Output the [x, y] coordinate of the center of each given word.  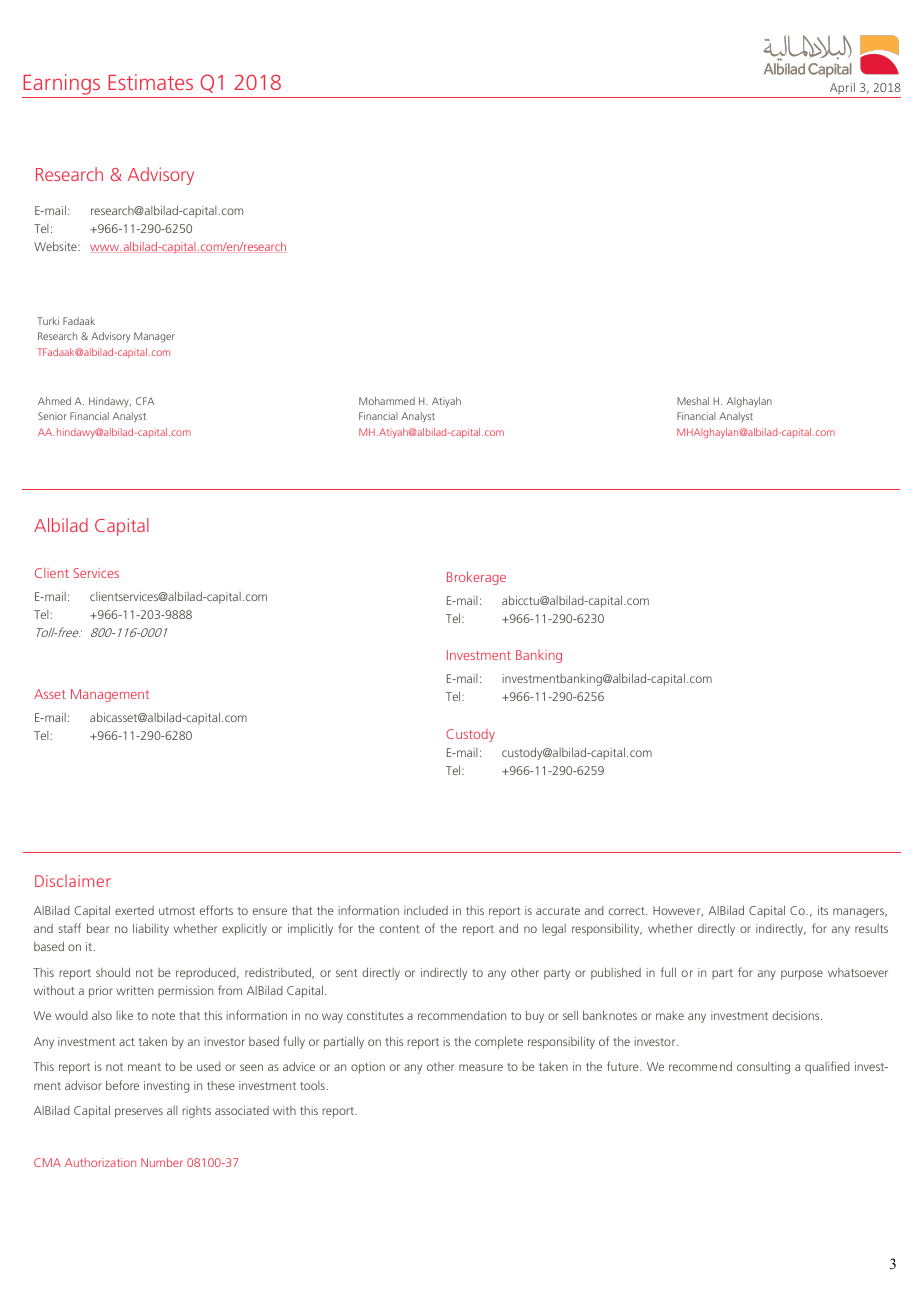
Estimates [150, 82]
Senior [52, 416]
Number [162, 1162]
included [426, 910]
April [842, 90]
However [678, 911]
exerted [134, 910]
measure [481, 1067]
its [823, 910]
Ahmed [54, 401]
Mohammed [387, 401]
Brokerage [476, 578]
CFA [145, 401]
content [400, 929]
